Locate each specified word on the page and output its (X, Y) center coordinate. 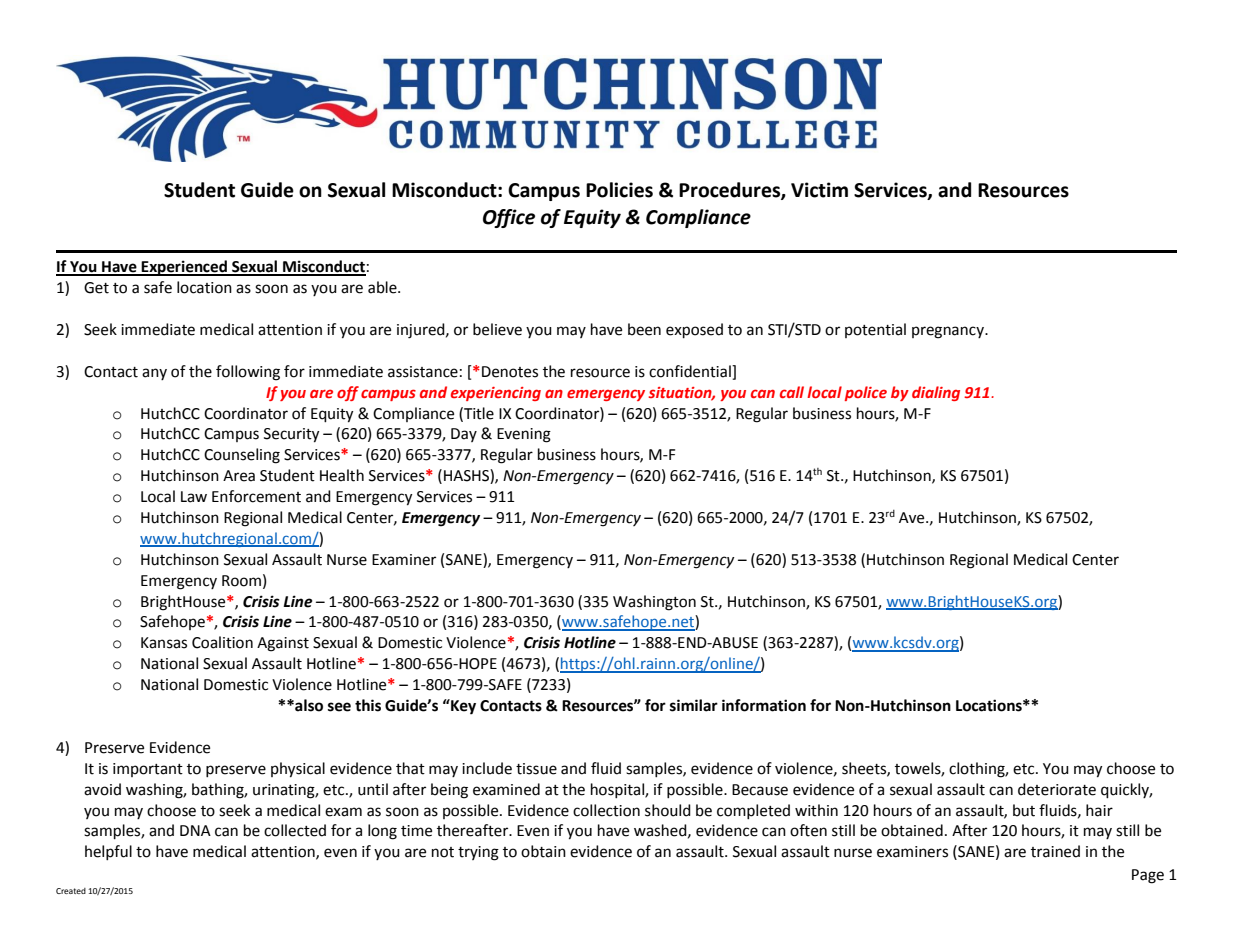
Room (241, 581)
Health (342, 475)
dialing (936, 393)
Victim (819, 190)
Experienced (184, 268)
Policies (619, 190)
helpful (108, 852)
